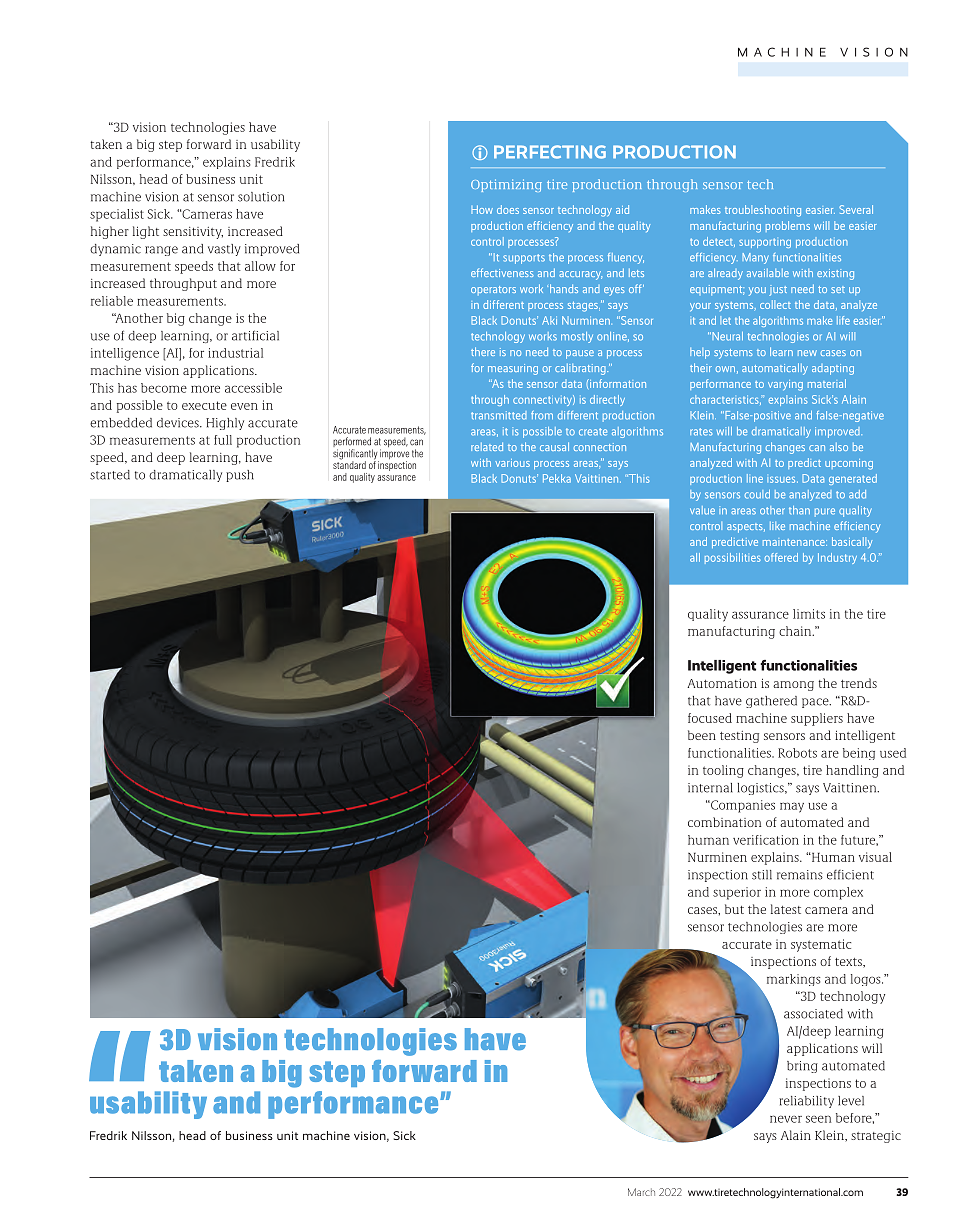 The width and height of the image is (962, 1232). I want to click on verification, so click(766, 840).
